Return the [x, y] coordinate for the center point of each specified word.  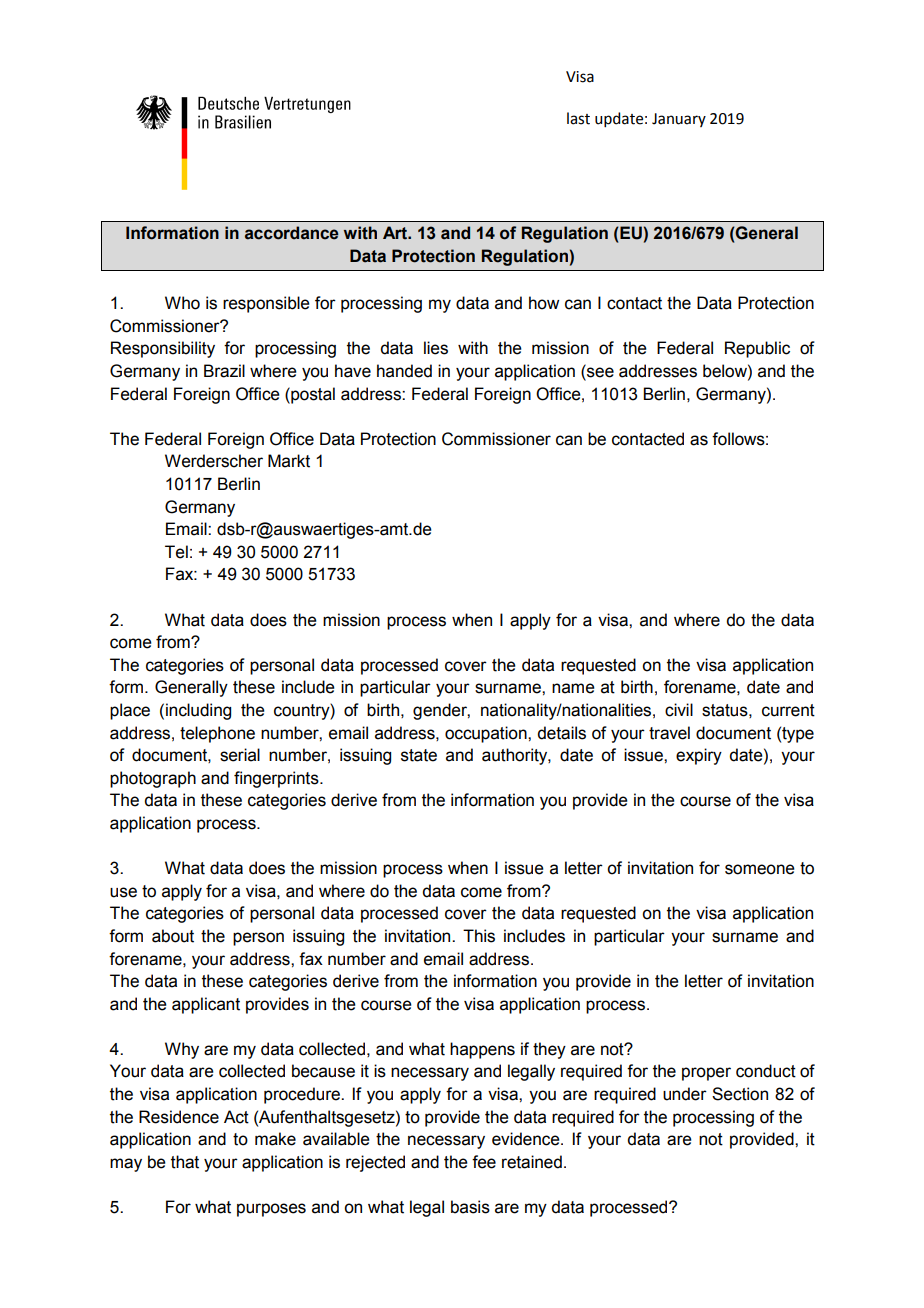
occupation [487, 734]
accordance [292, 233]
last [578, 118]
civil [679, 710]
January [679, 120]
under [685, 1094]
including [198, 711]
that [185, 1162]
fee [484, 1162]
